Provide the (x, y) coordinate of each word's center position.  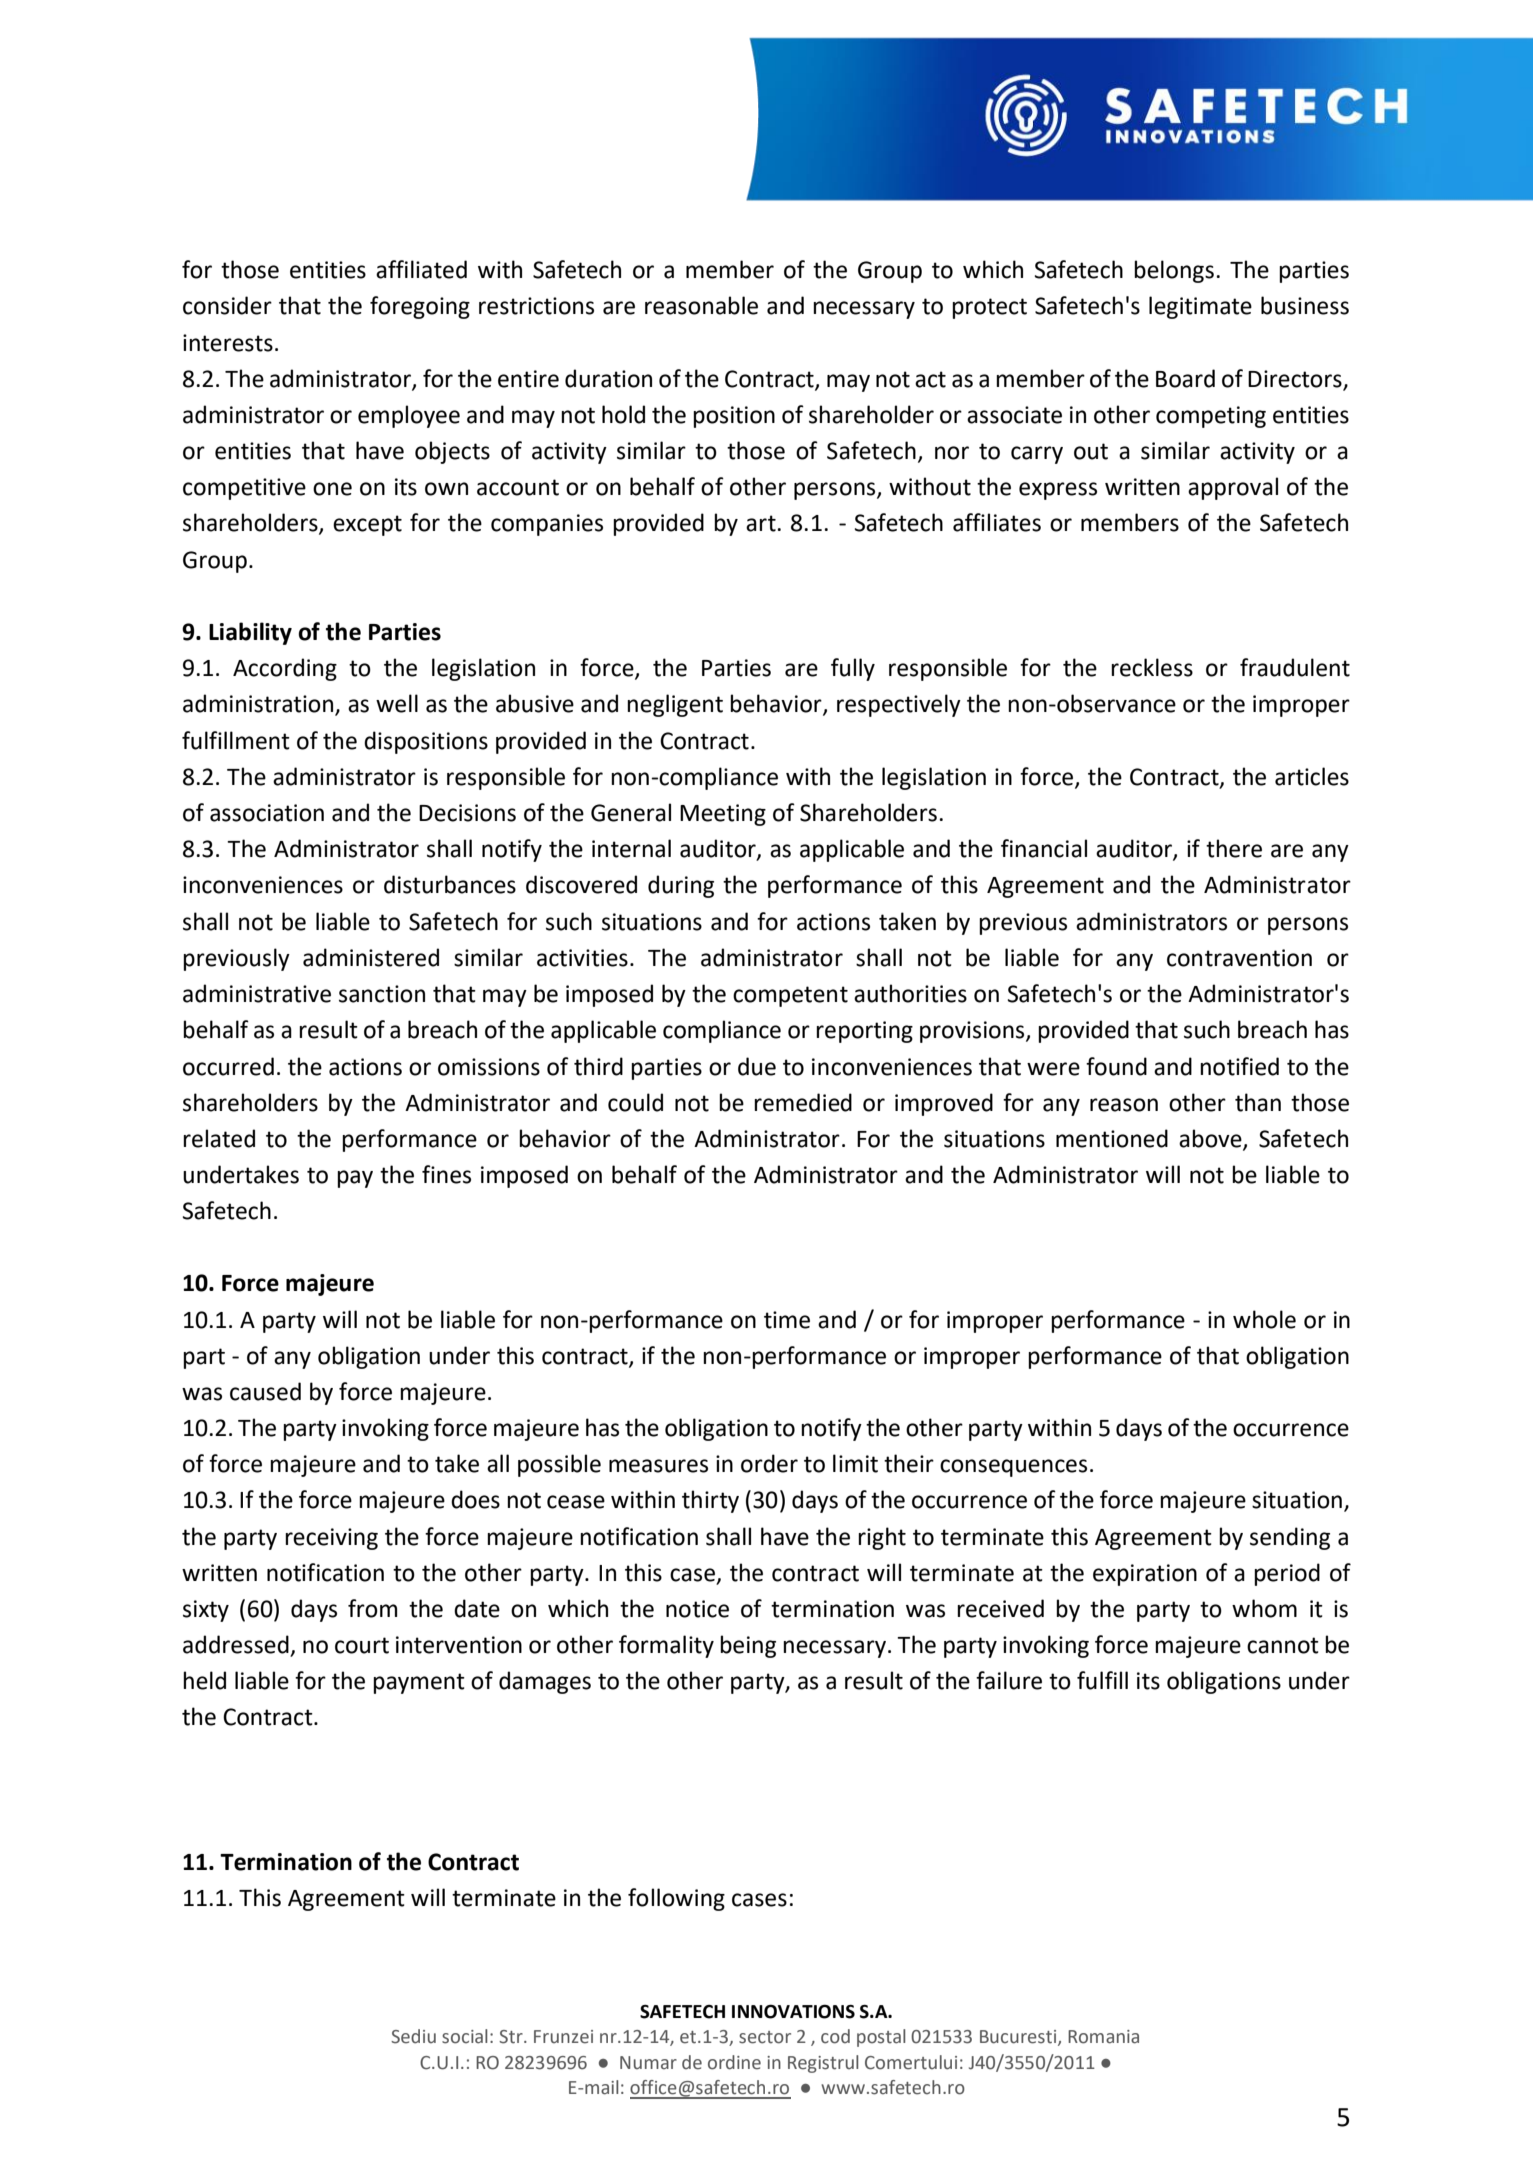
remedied (803, 1102)
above (1211, 1139)
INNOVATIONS (793, 2011)
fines (446, 1174)
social (465, 2036)
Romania (1103, 2037)
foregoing (420, 307)
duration (608, 378)
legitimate (1200, 307)
